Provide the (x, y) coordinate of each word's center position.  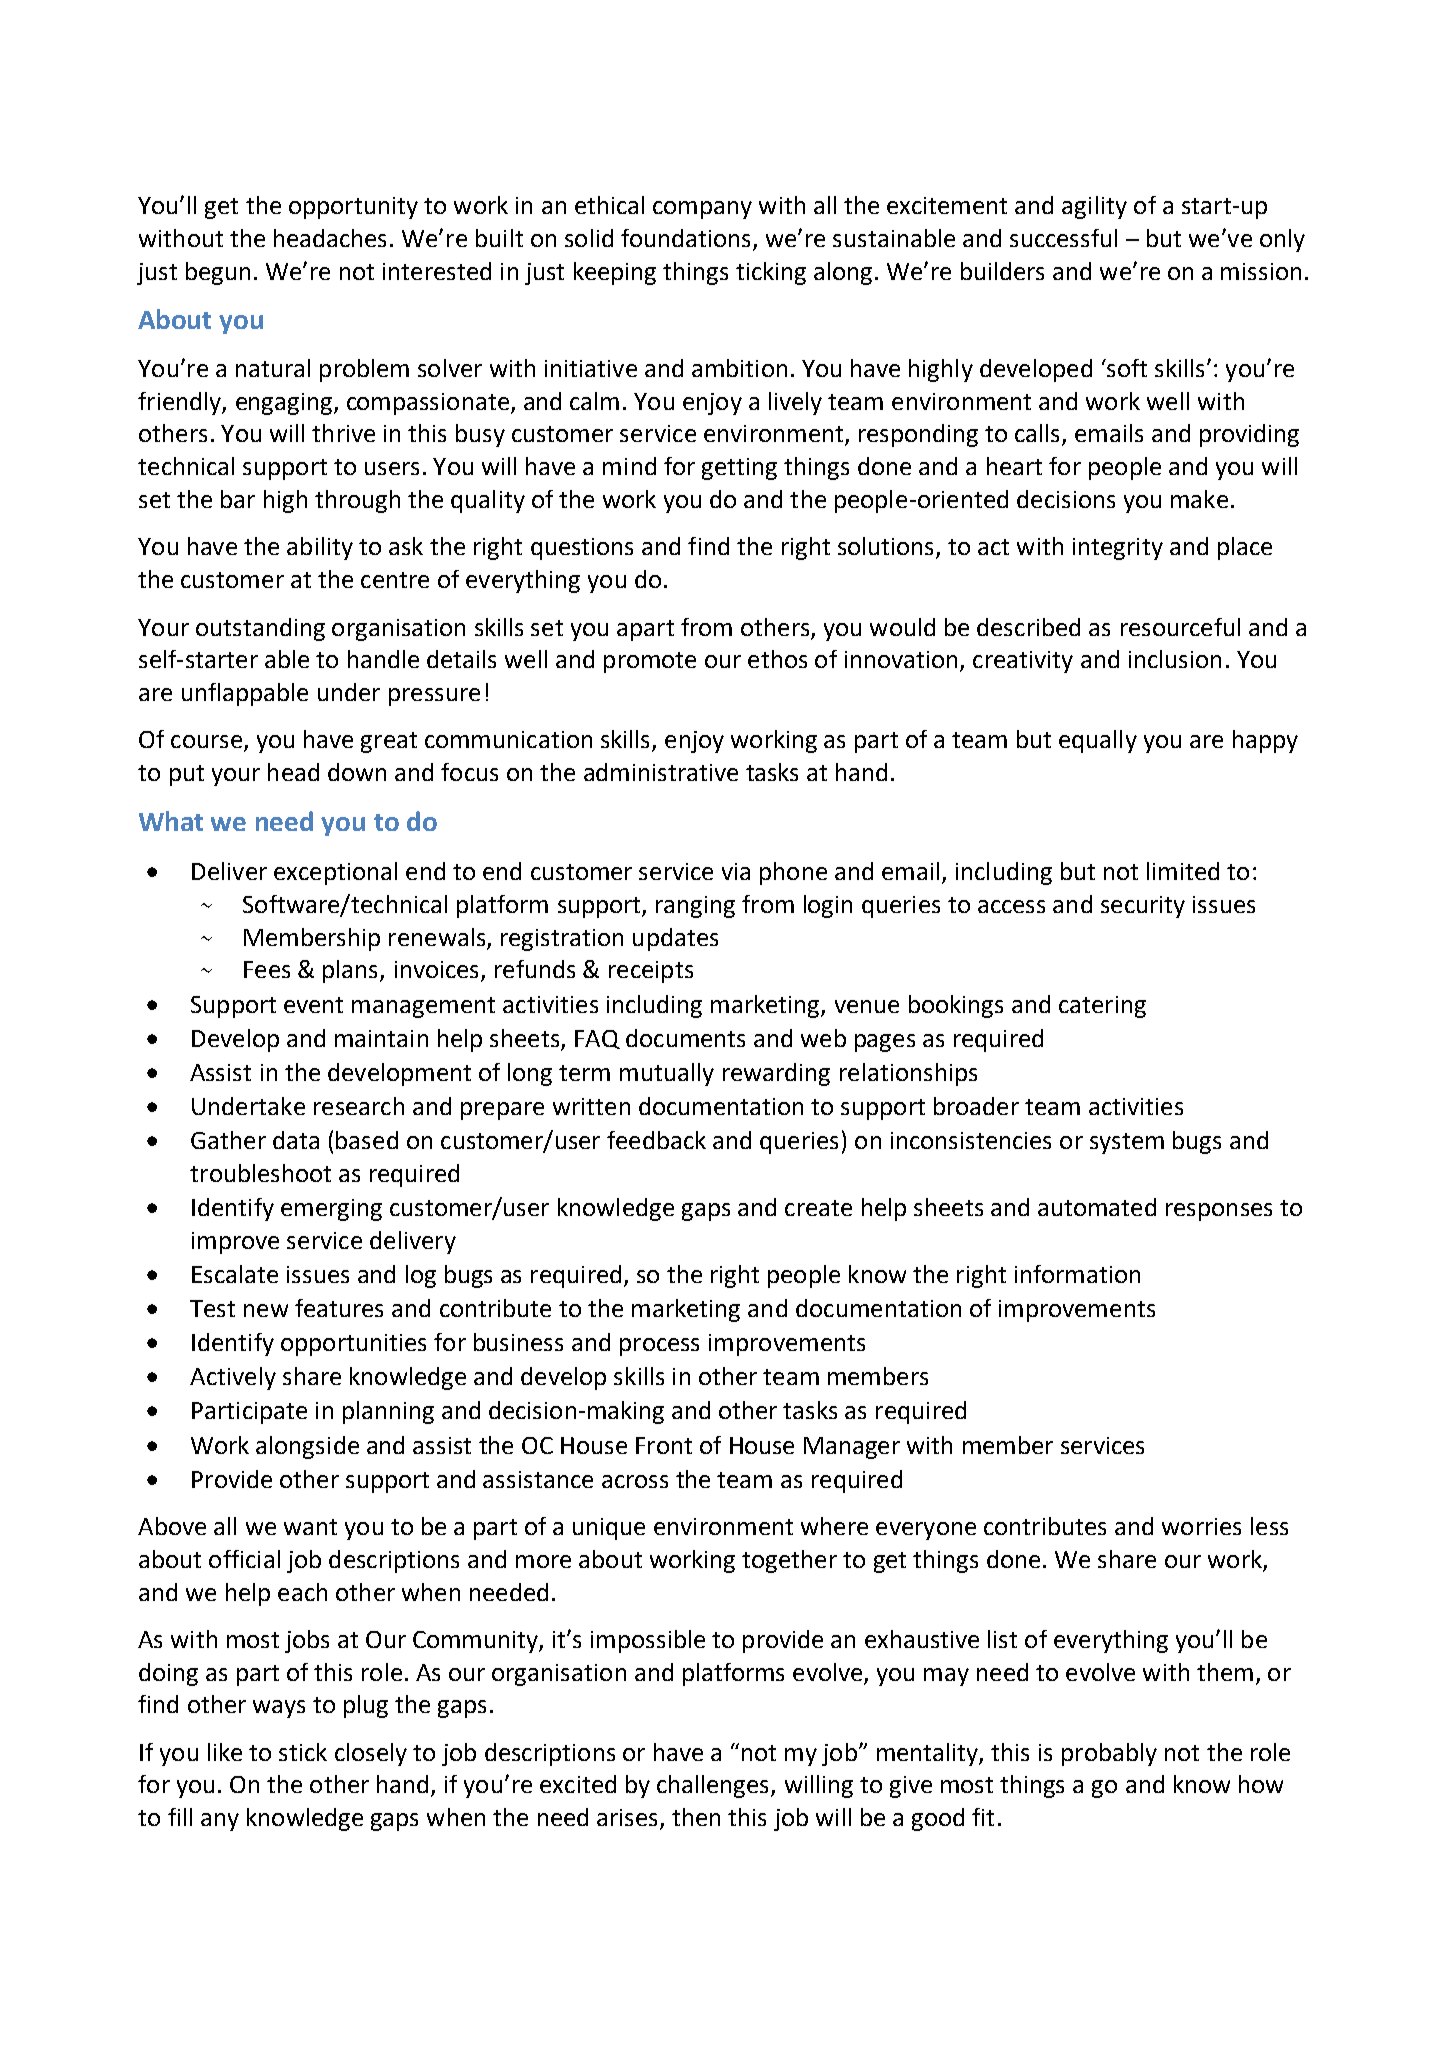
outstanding (260, 629)
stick (303, 1752)
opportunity (353, 208)
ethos (777, 659)
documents (685, 1038)
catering (1102, 1007)
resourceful (1180, 627)
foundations (687, 239)
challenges (714, 1786)
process (659, 1347)
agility (1094, 207)
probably (1109, 1754)
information (1077, 1274)
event (313, 1005)
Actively (233, 1378)
